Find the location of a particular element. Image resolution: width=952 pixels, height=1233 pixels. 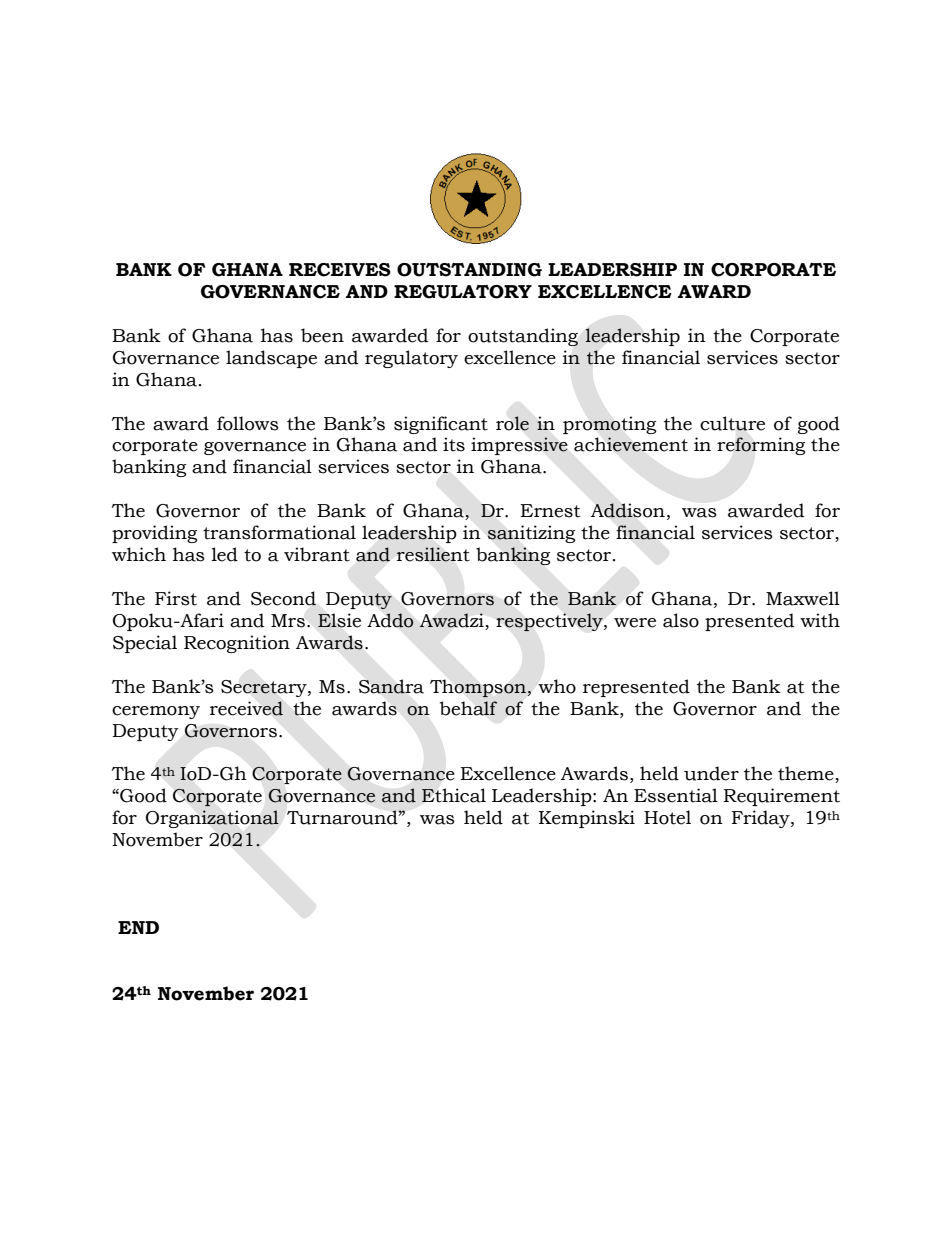

RECEIVES is located at coordinates (340, 270).
